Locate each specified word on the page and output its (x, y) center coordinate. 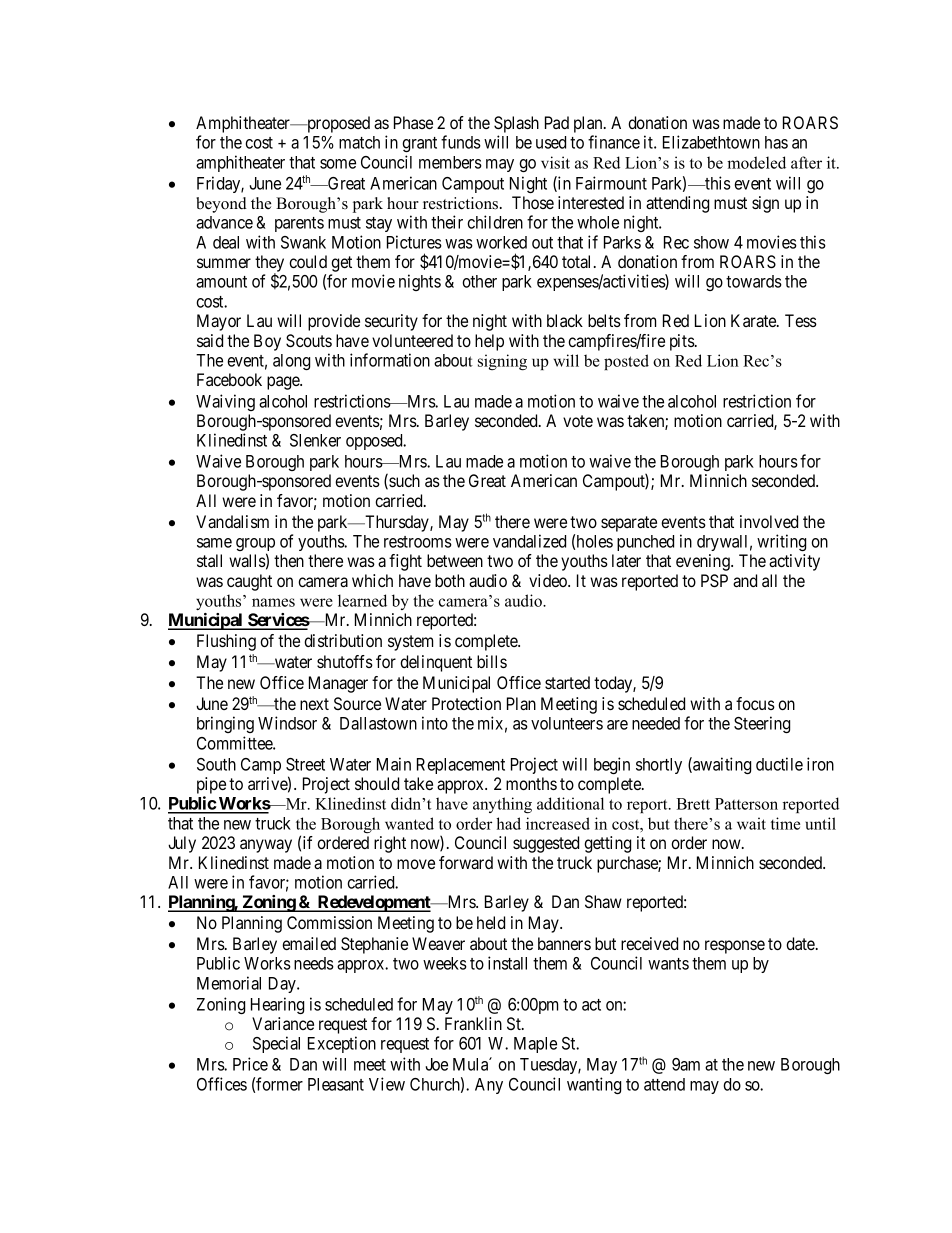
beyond (221, 205)
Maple (535, 1045)
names (273, 602)
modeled (756, 162)
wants (668, 964)
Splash (516, 124)
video (549, 580)
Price (250, 1064)
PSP (714, 581)
